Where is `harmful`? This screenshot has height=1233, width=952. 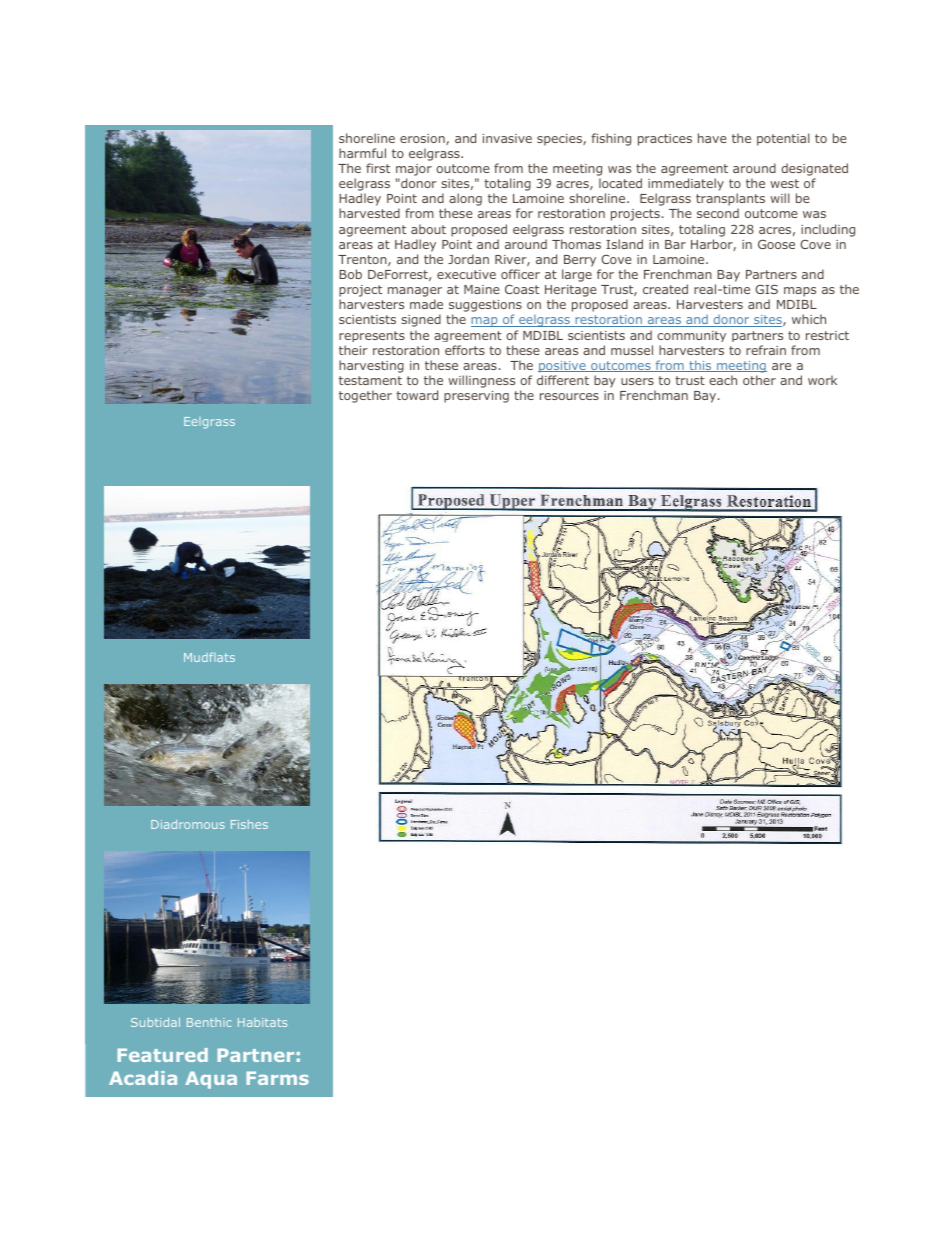 harmful is located at coordinates (362, 153).
